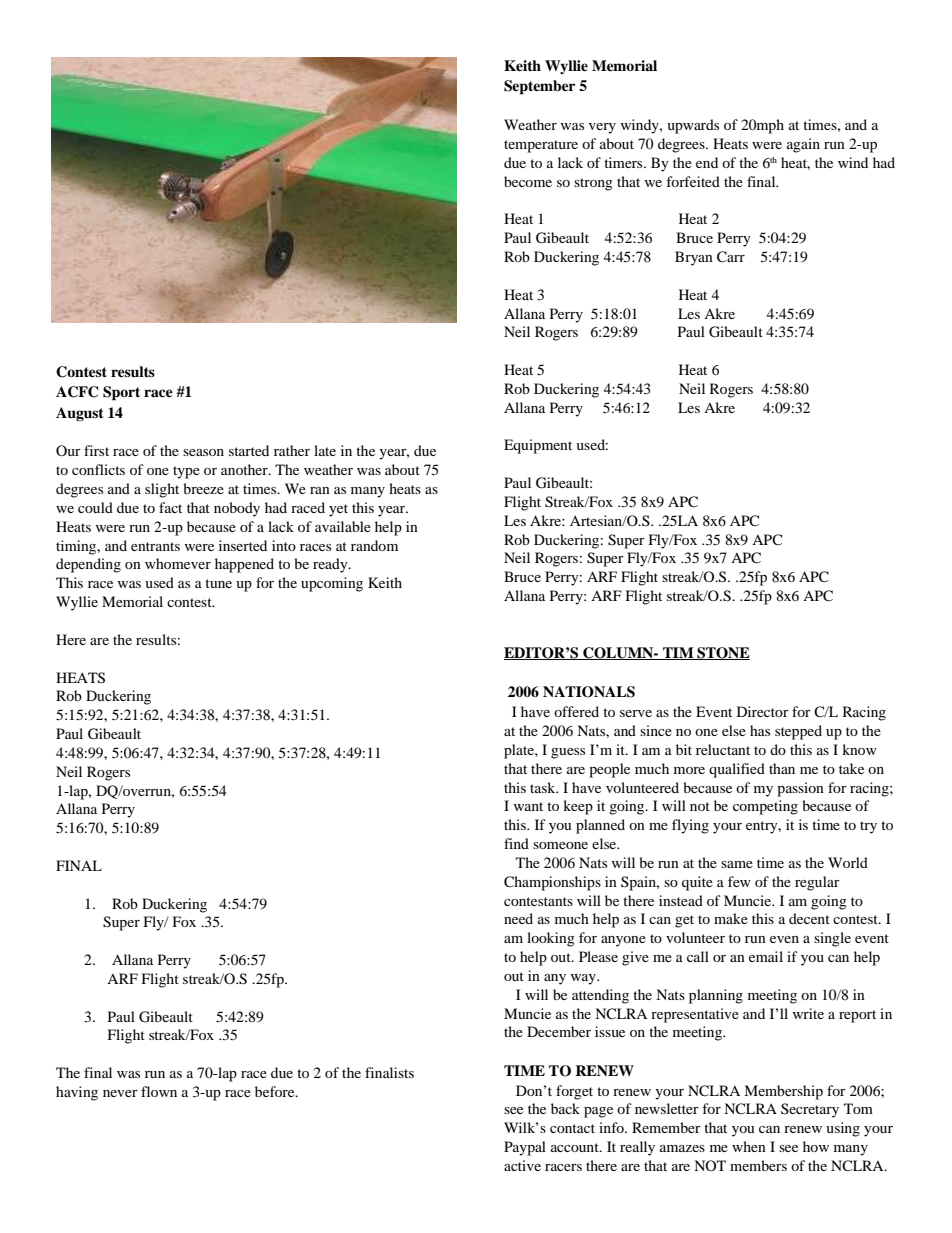  What do you see at coordinates (528, 181) in the screenshot?
I see `become` at bounding box center [528, 181].
